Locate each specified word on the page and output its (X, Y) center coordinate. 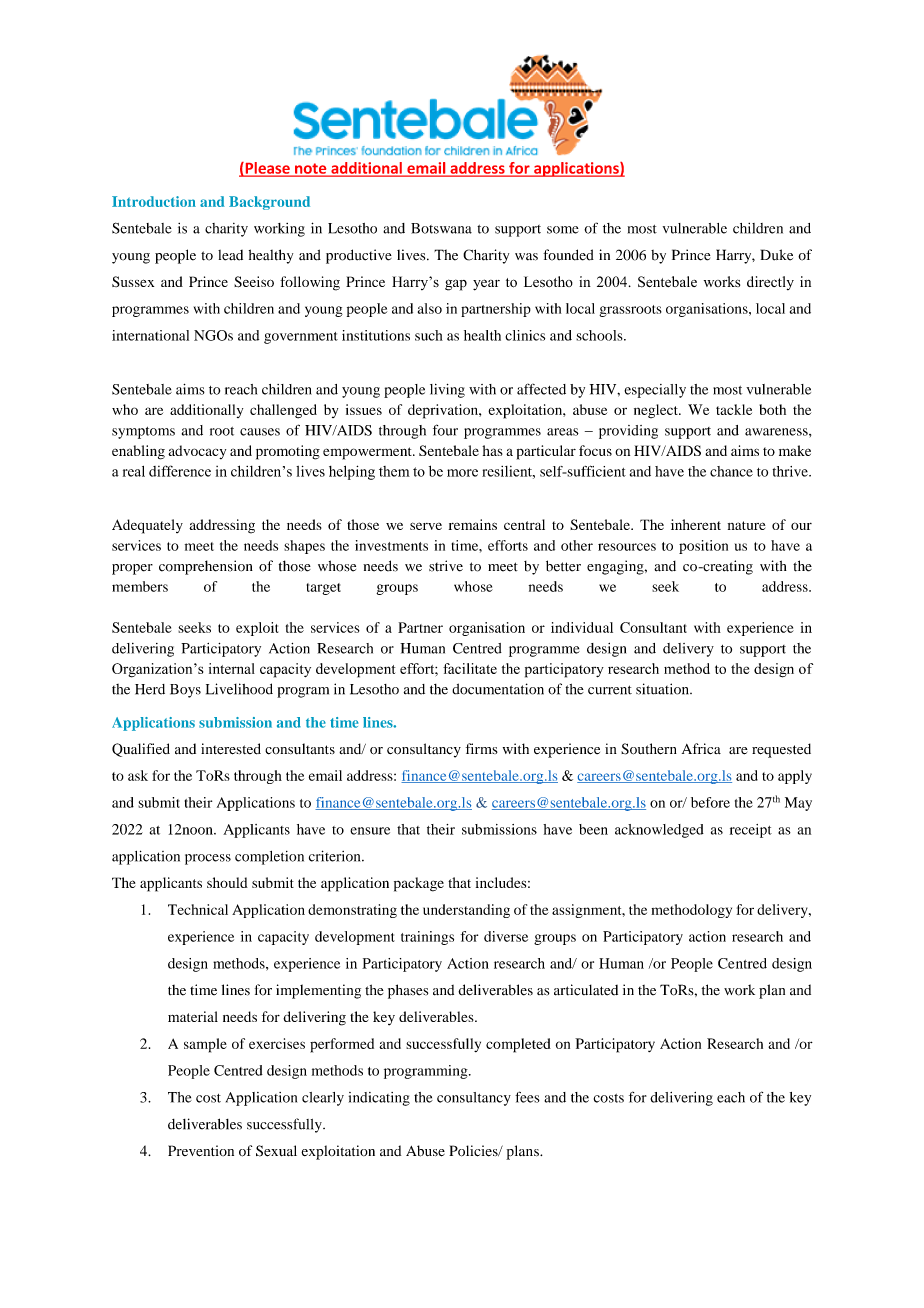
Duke (777, 255)
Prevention (201, 1151)
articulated (586, 990)
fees (527, 1097)
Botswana (441, 228)
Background (269, 203)
